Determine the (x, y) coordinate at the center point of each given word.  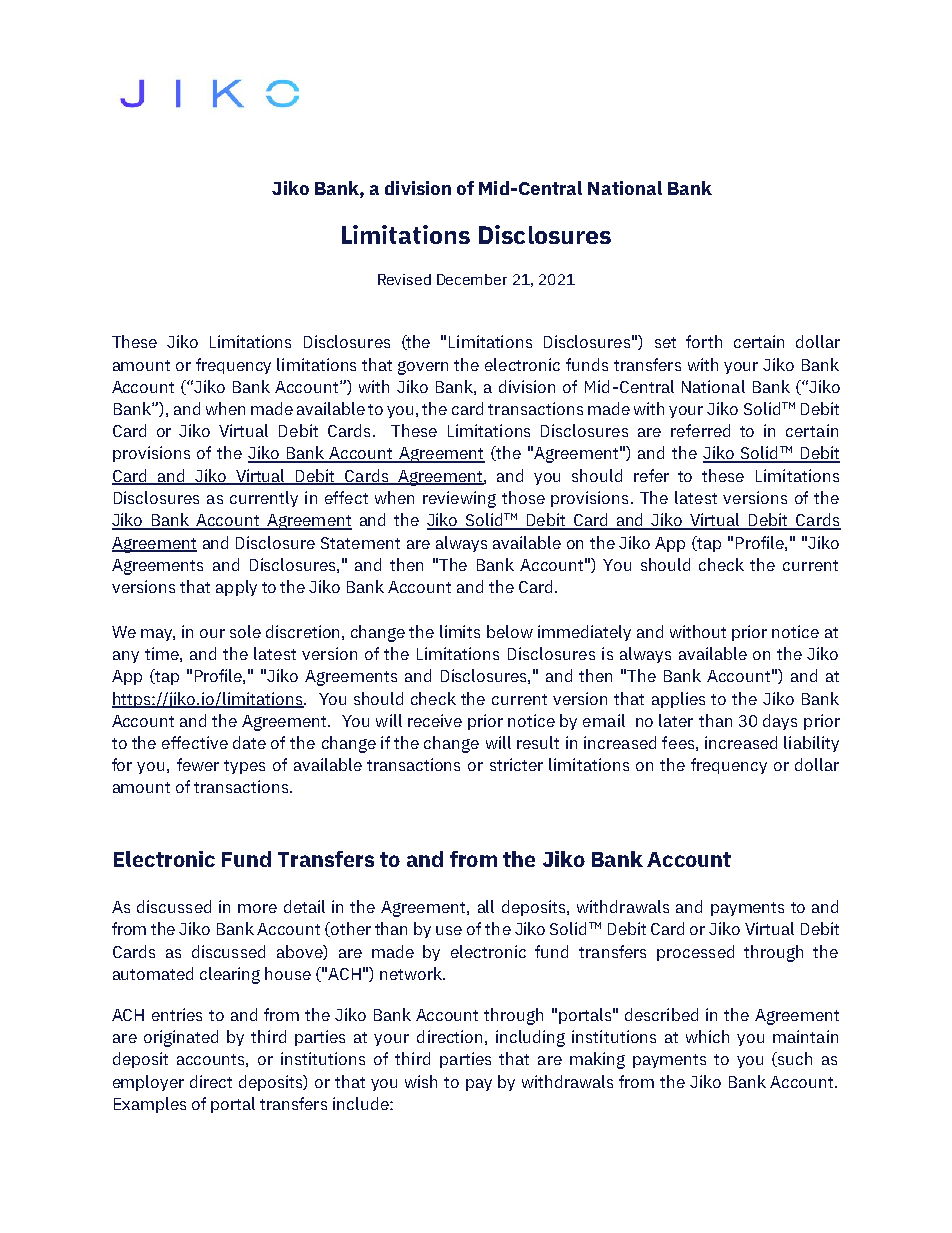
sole (245, 631)
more (257, 908)
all (486, 906)
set (665, 342)
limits (460, 631)
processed (695, 953)
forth (704, 341)
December (472, 279)
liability (811, 744)
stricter (516, 764)
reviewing (459, 499)
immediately (584, 633)
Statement (360, 543)
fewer (198, 764)
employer (148, 1083)
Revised (404, 279)
